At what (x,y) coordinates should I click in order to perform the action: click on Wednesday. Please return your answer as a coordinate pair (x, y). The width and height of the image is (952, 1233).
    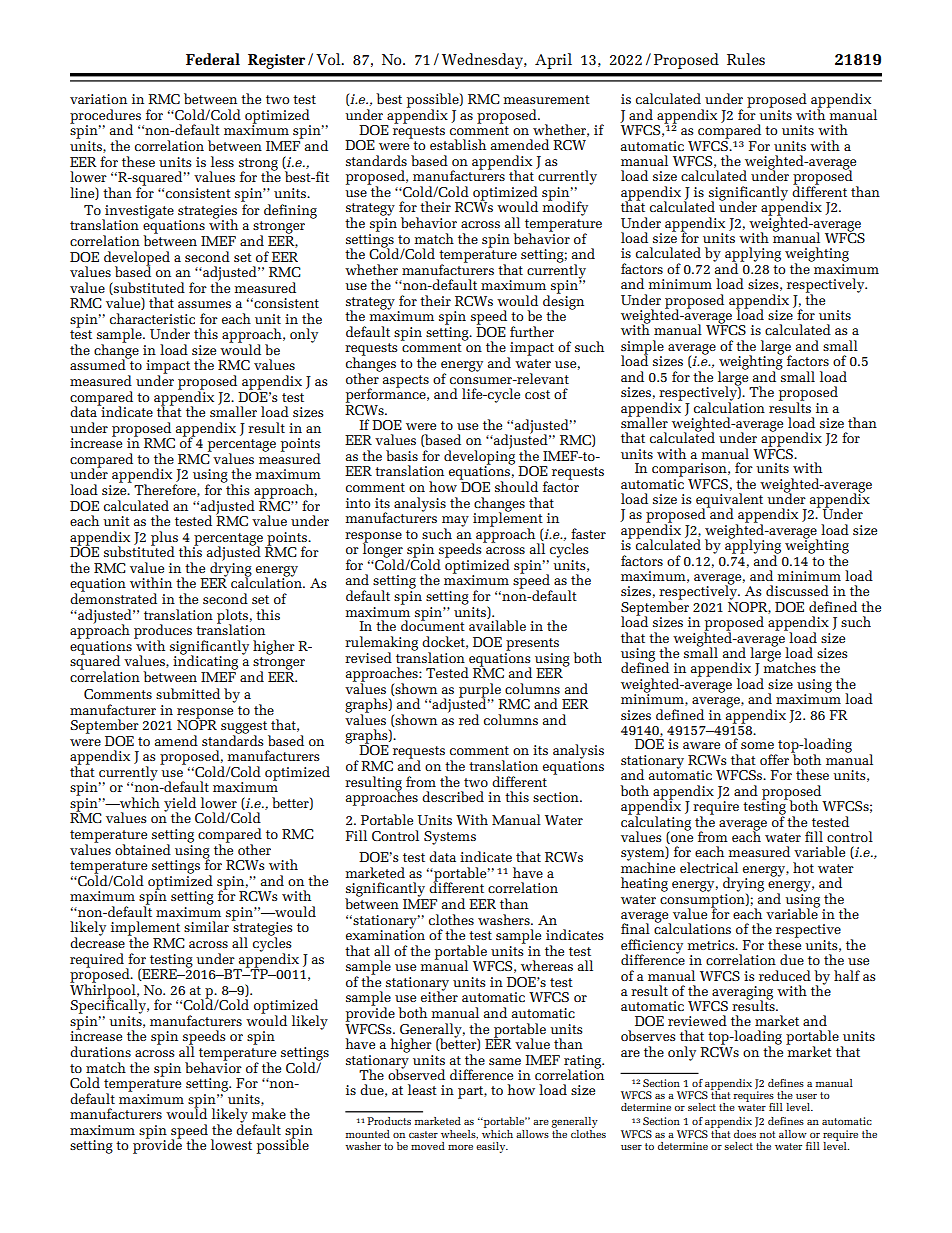
    Looking at the image, I should click on (483, 61).
